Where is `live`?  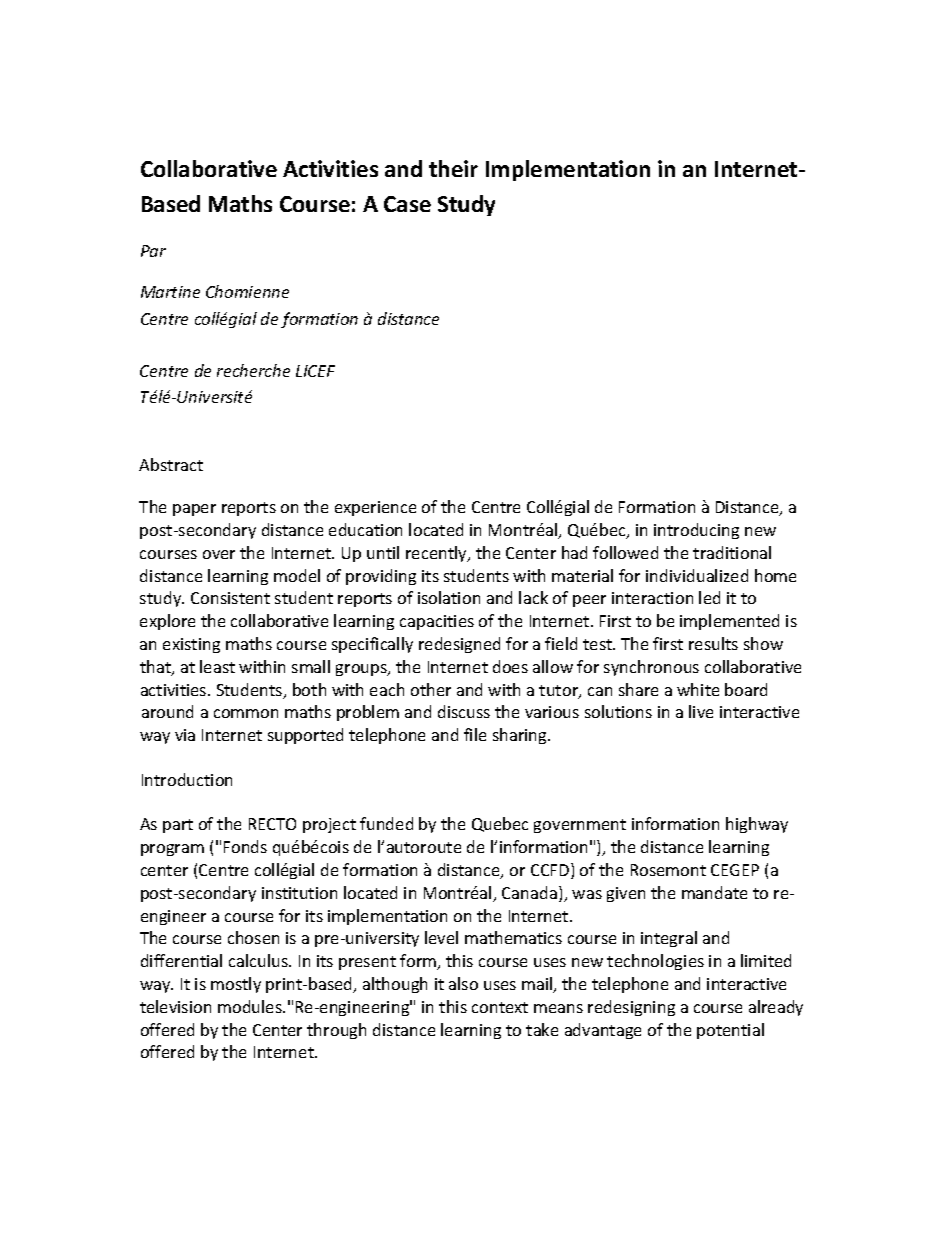 live is located at coordinates (701, 711).
